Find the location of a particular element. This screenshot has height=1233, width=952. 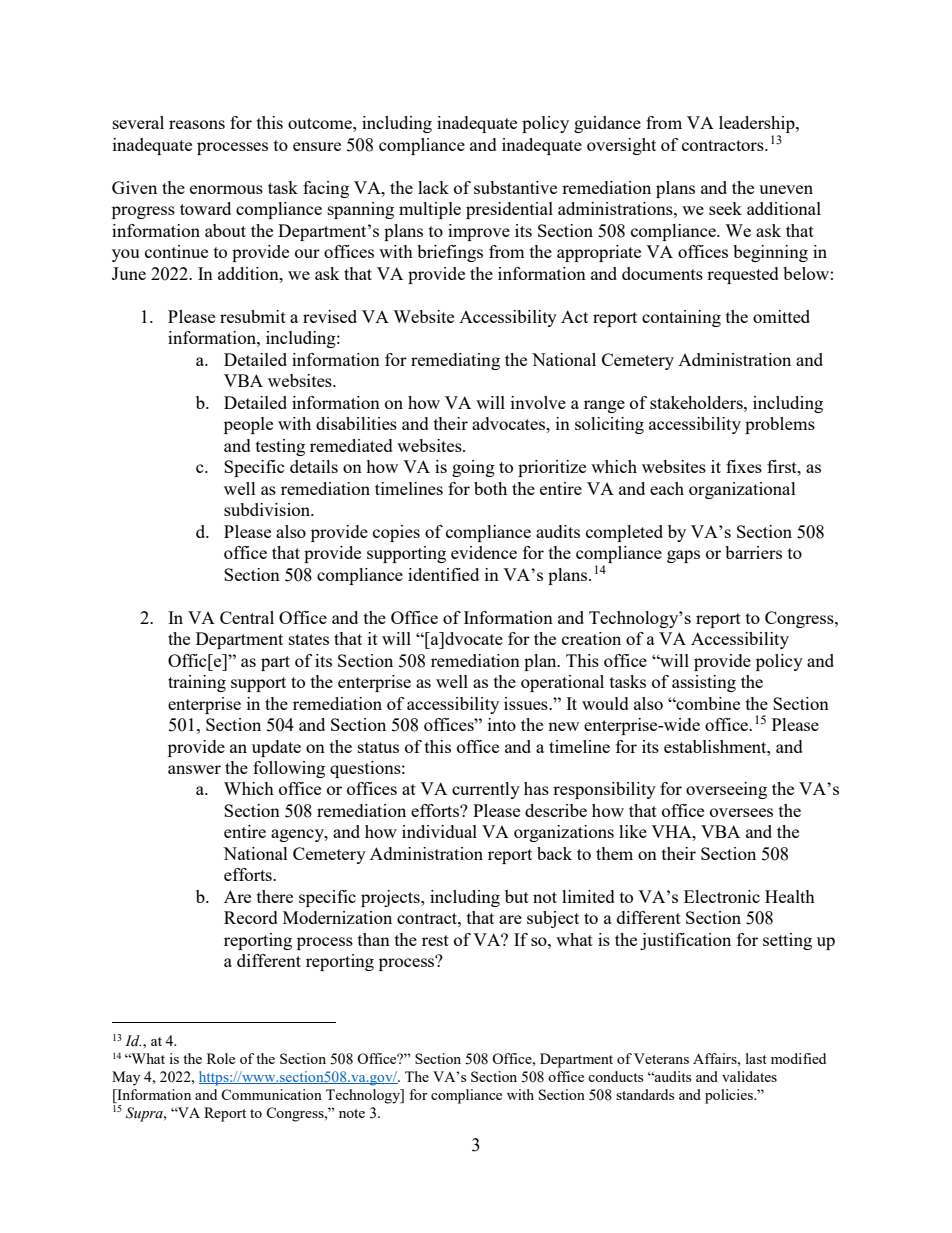

assisting is located at coordinates (704, 683).
